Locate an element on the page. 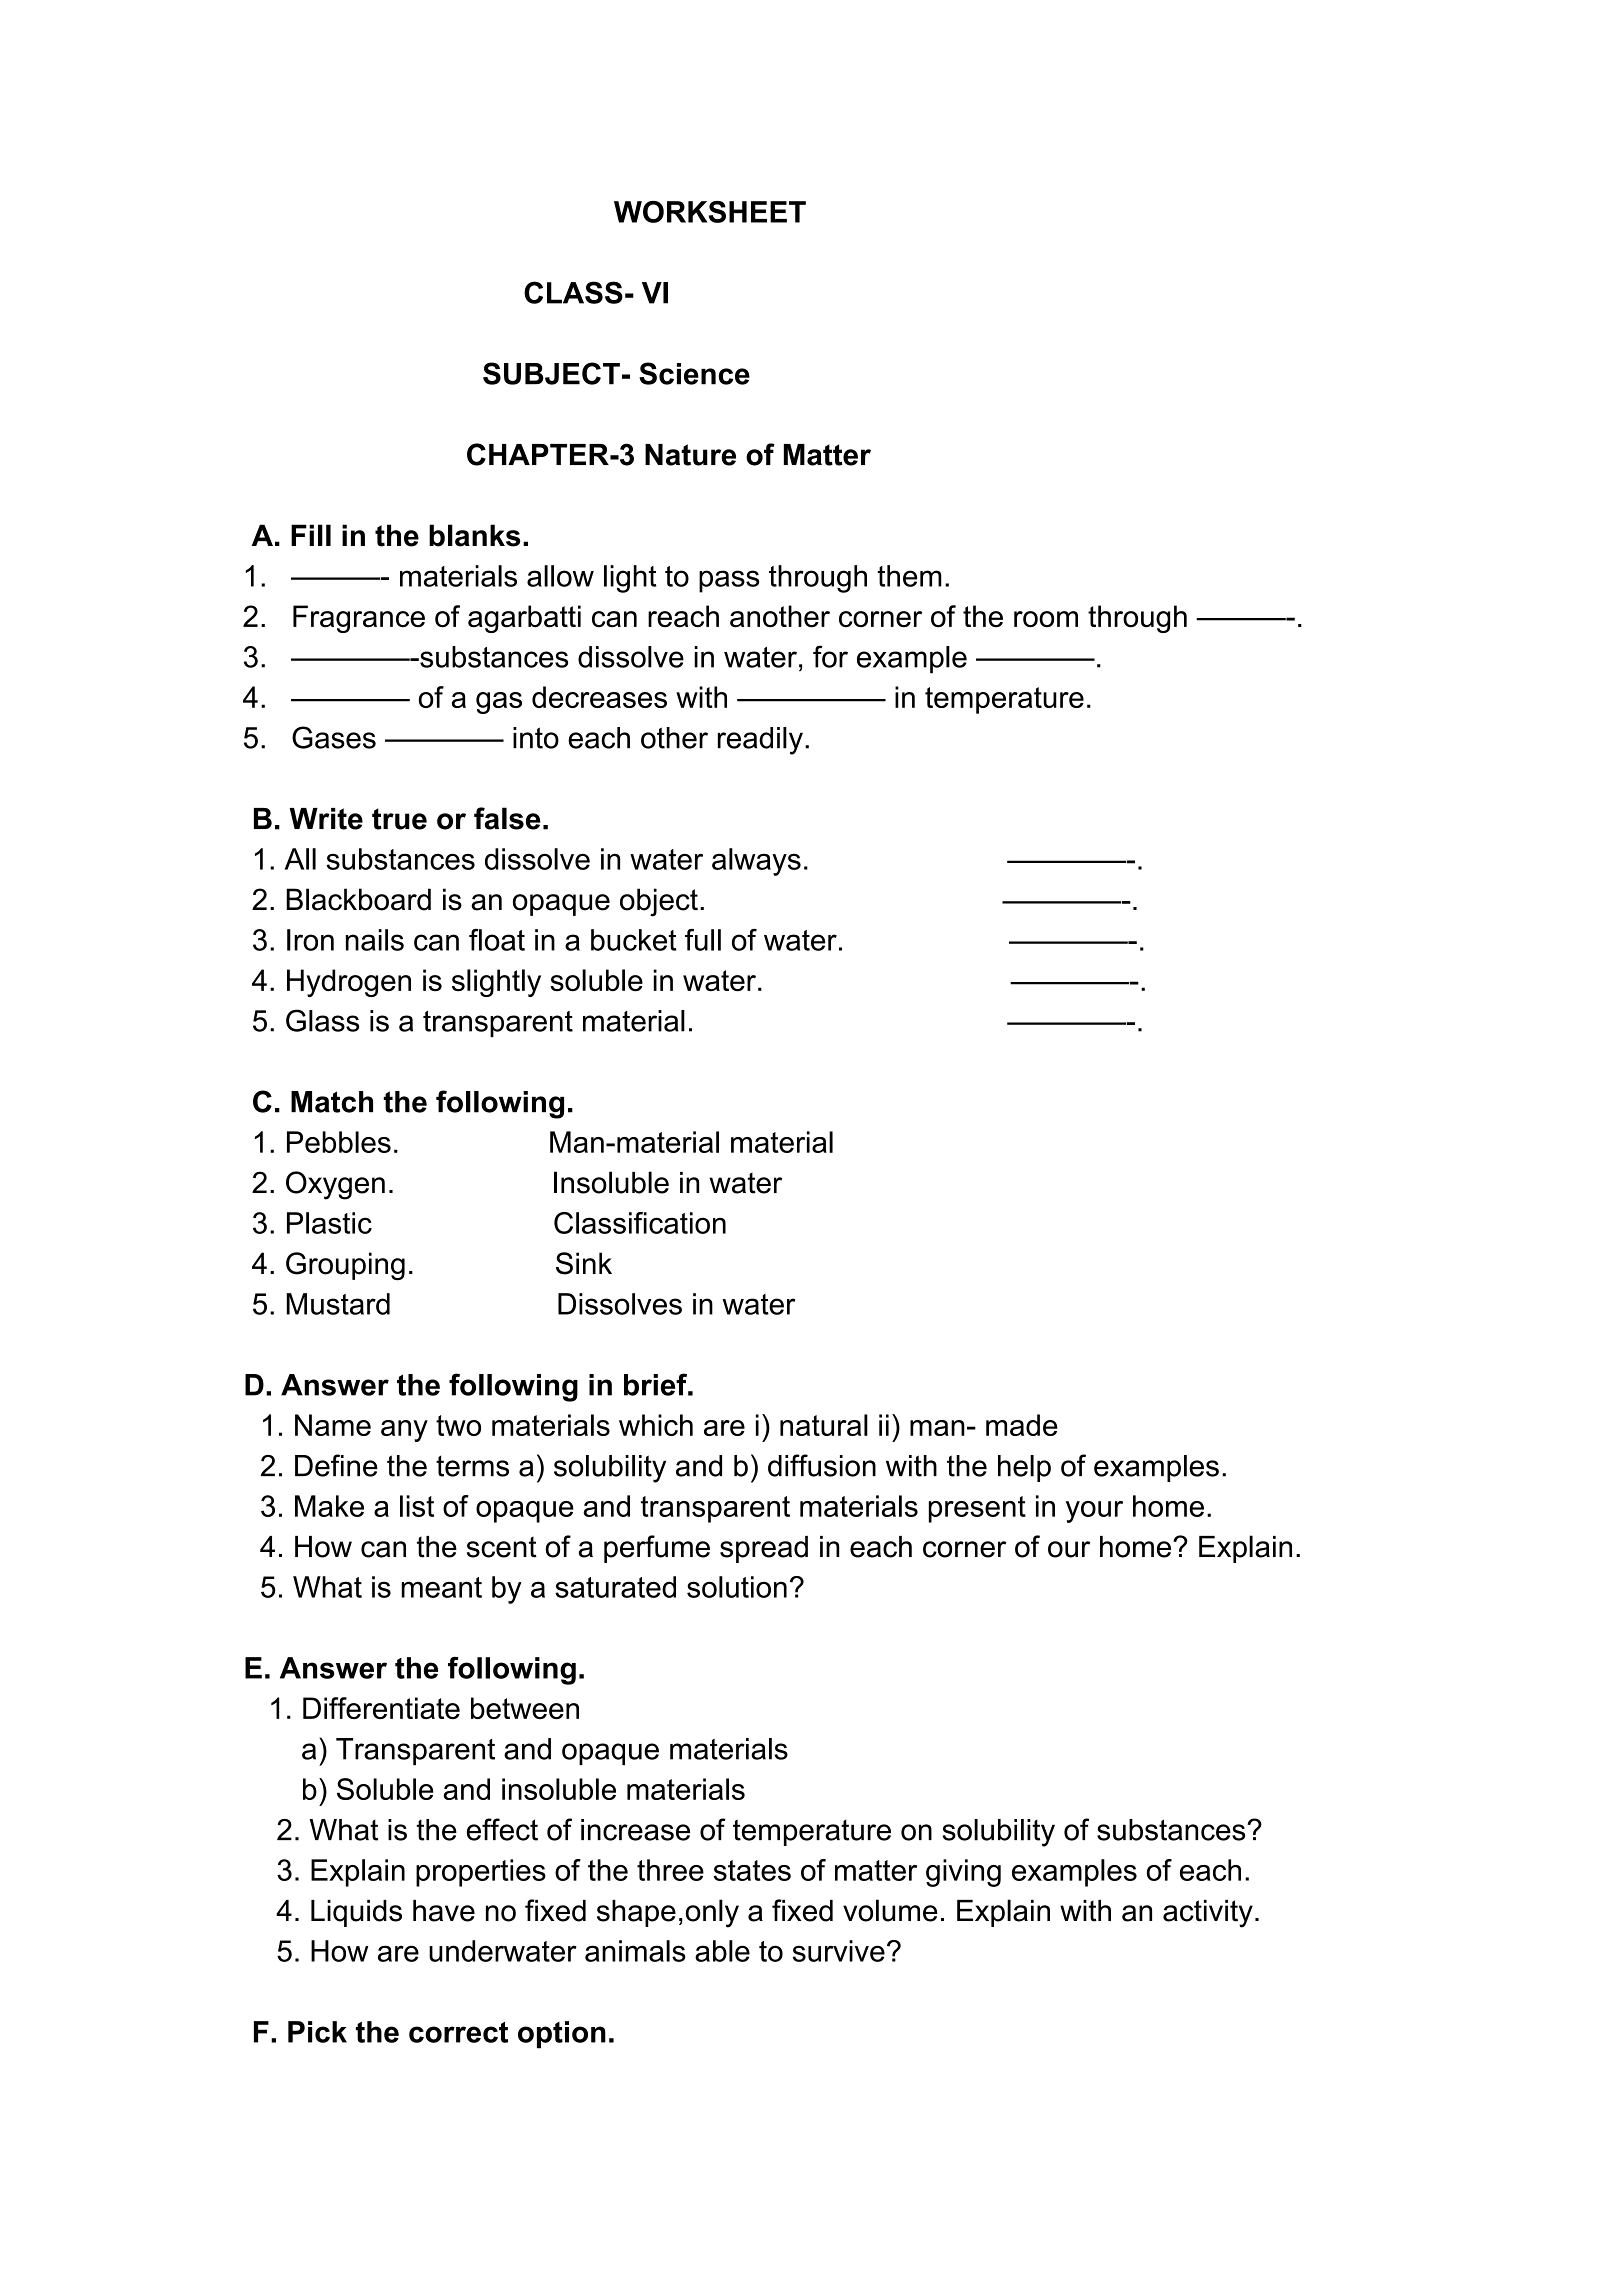 Image resolution: width=1605 pixels, height=2271 pixels. them is located at coordinates (909, 576).
